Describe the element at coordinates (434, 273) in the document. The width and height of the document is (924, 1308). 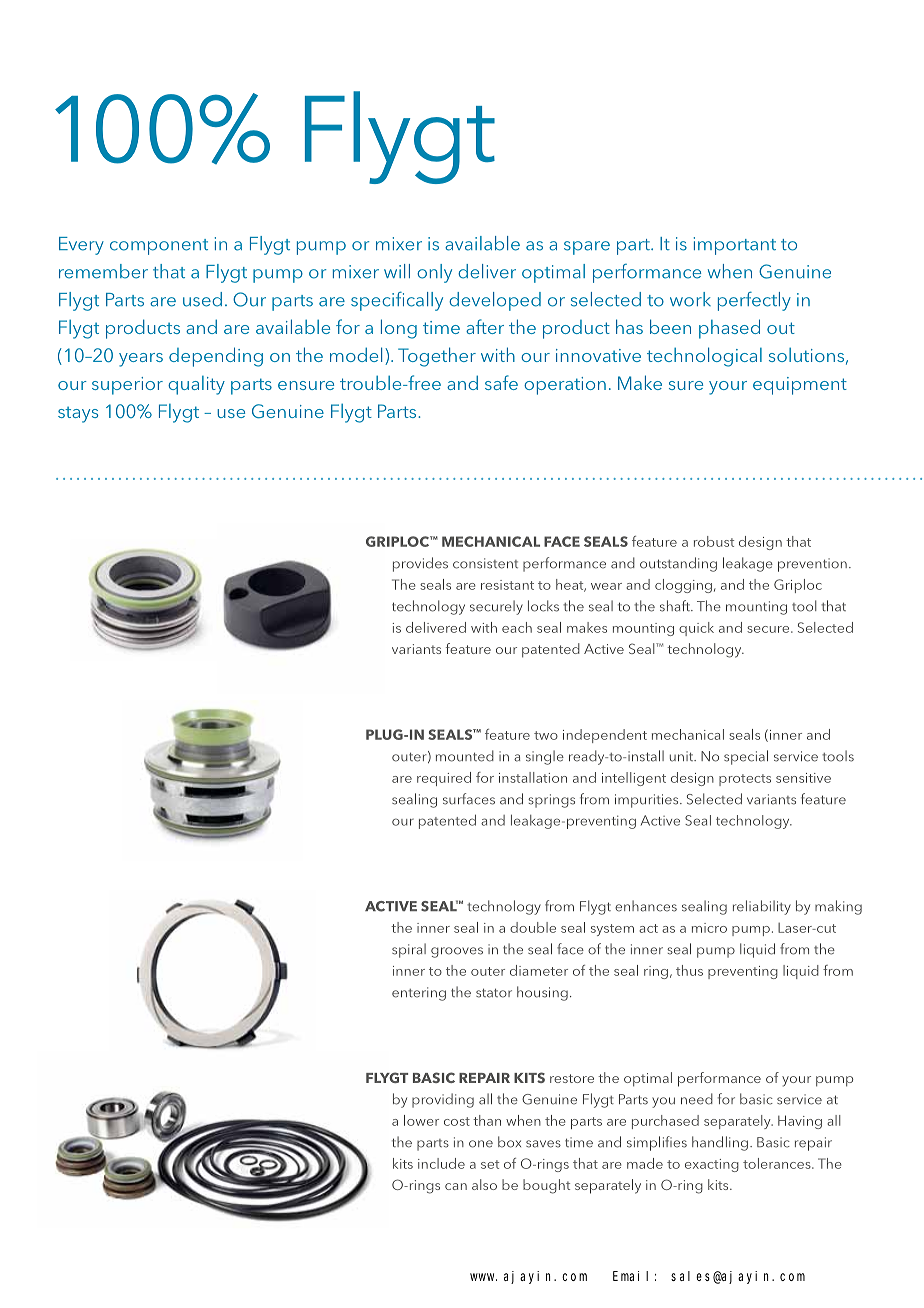
I see `only` at that location.
